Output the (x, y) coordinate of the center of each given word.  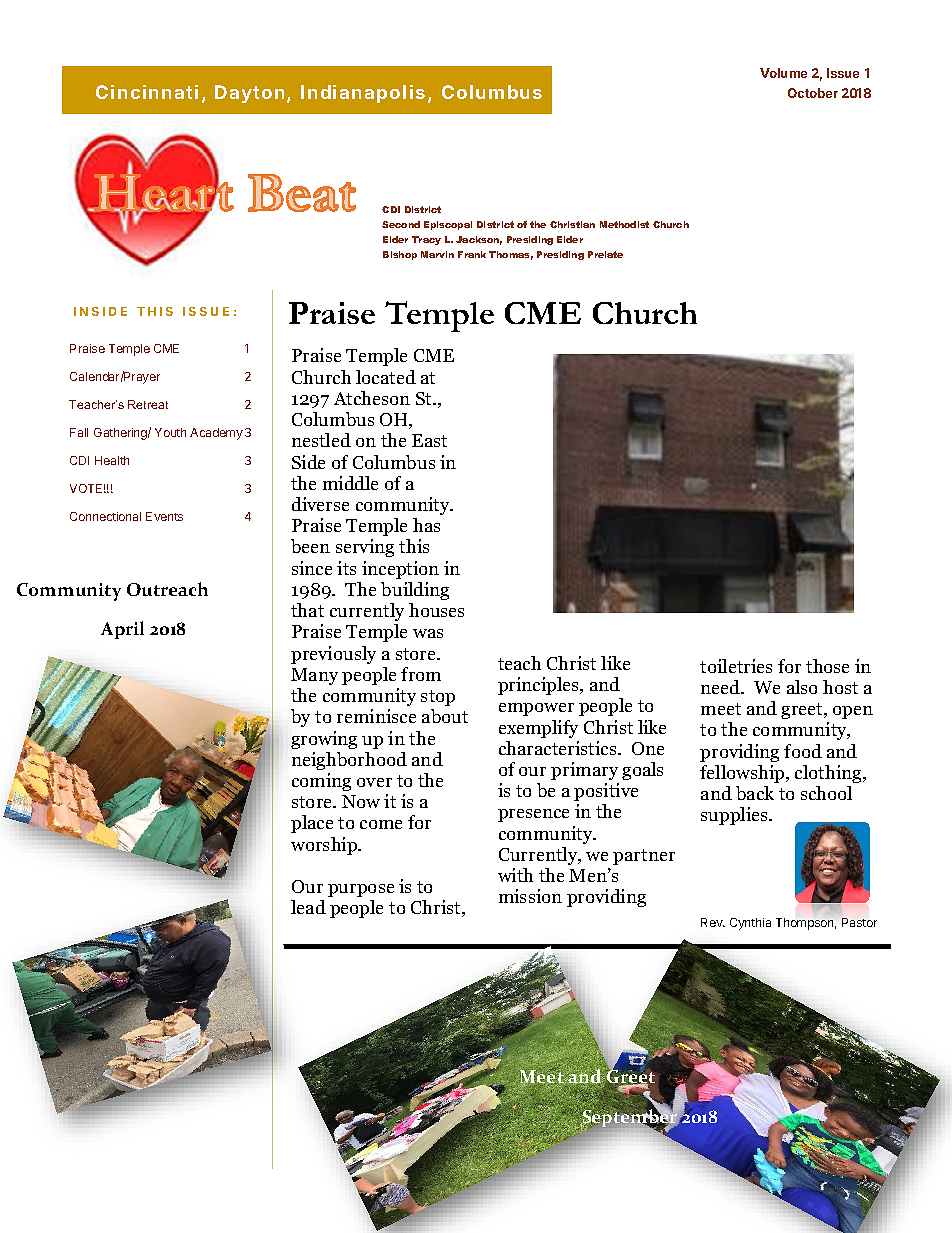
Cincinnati (147, 92)
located (386, 377)
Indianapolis (363, 94)
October (813, 93)
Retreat (148, 404)
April (122, 630)
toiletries (736, 666)
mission (530, 896)
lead (308, 907)
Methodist (624, 224)
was (428, 633)
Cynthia (750, 924)
